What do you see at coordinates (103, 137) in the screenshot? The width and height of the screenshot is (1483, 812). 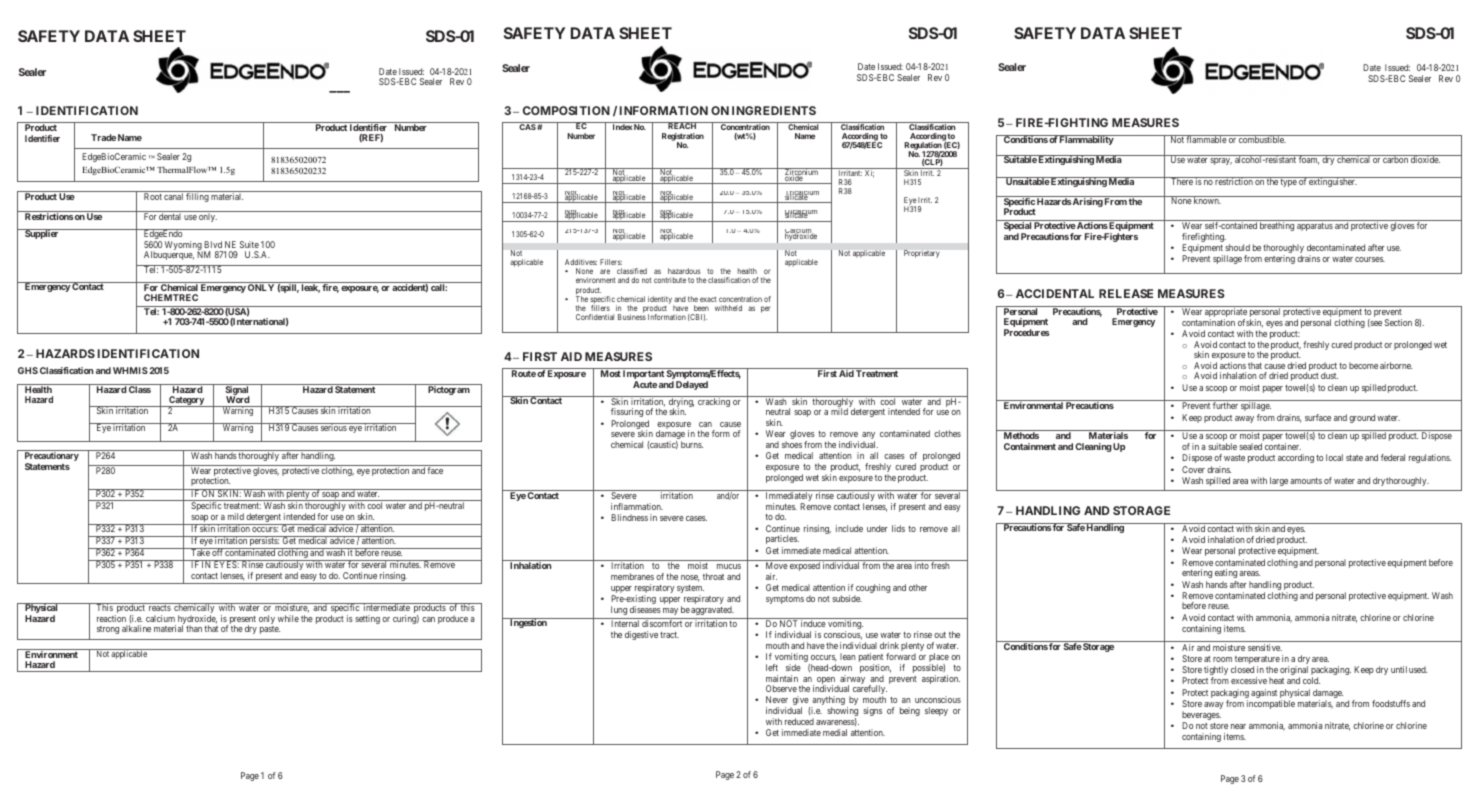 I see `Trade` at bounding box center [103, 137].
